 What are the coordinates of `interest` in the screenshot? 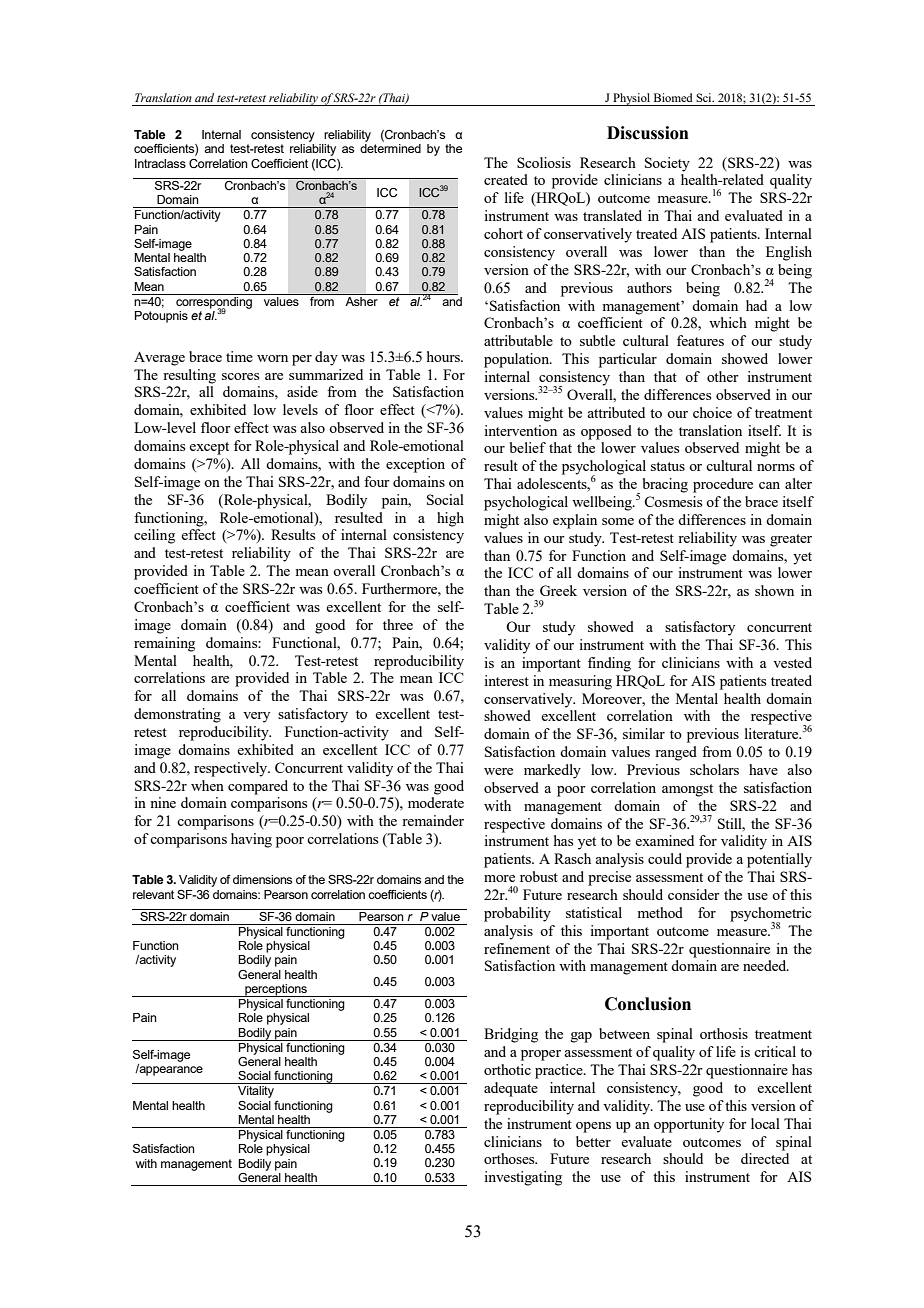 It's located at (506, 680).
